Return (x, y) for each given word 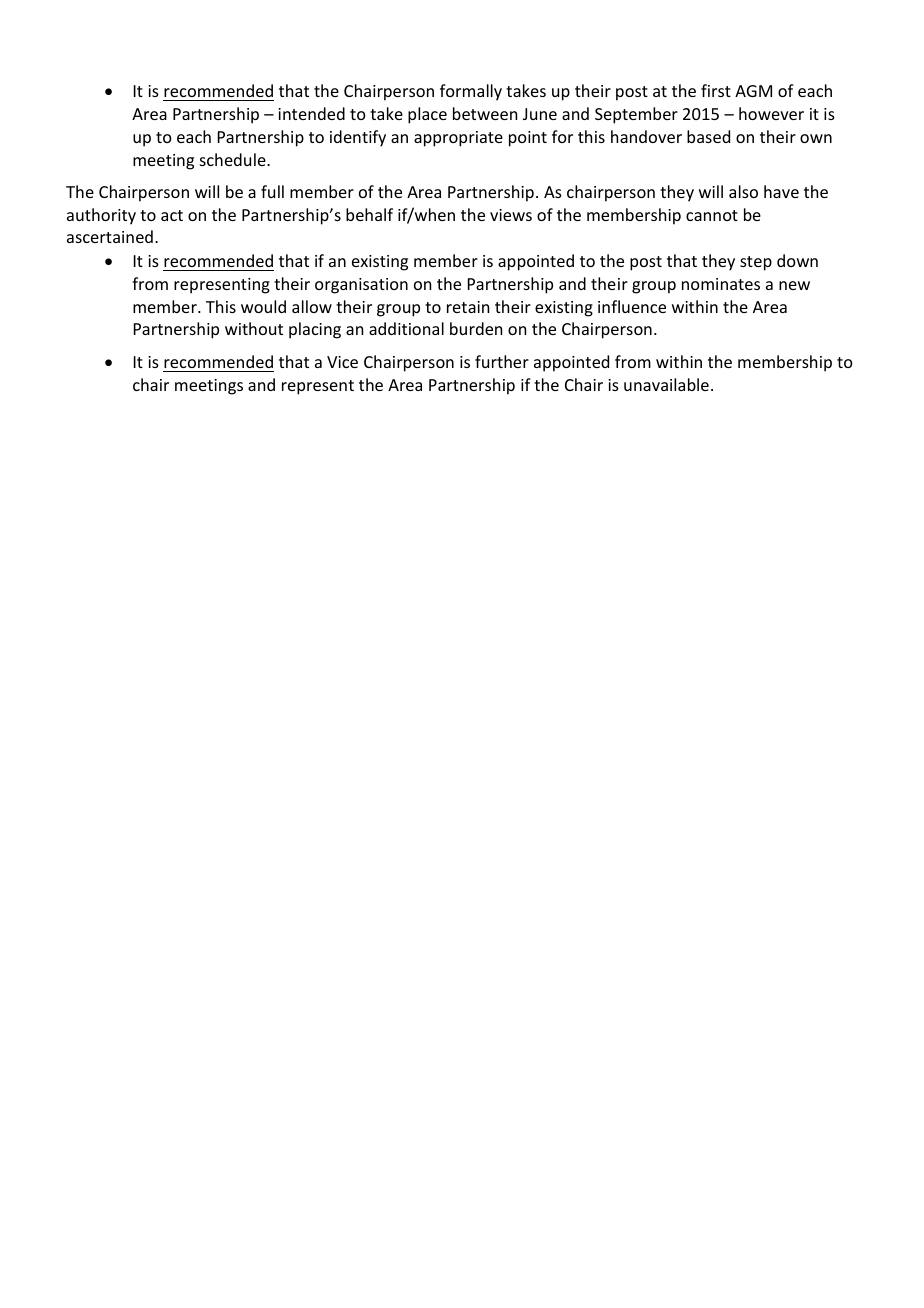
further (502, 361)
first (716, 90)
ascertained (110, 236)
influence (632, 306)
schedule (234, 159)
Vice (342, 362)
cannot (712, 215)
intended (311, 113)
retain (468, 307)
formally (471, 92)
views (511, 215)
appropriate (458, 139)
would (263, 306)
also (743, 191)
